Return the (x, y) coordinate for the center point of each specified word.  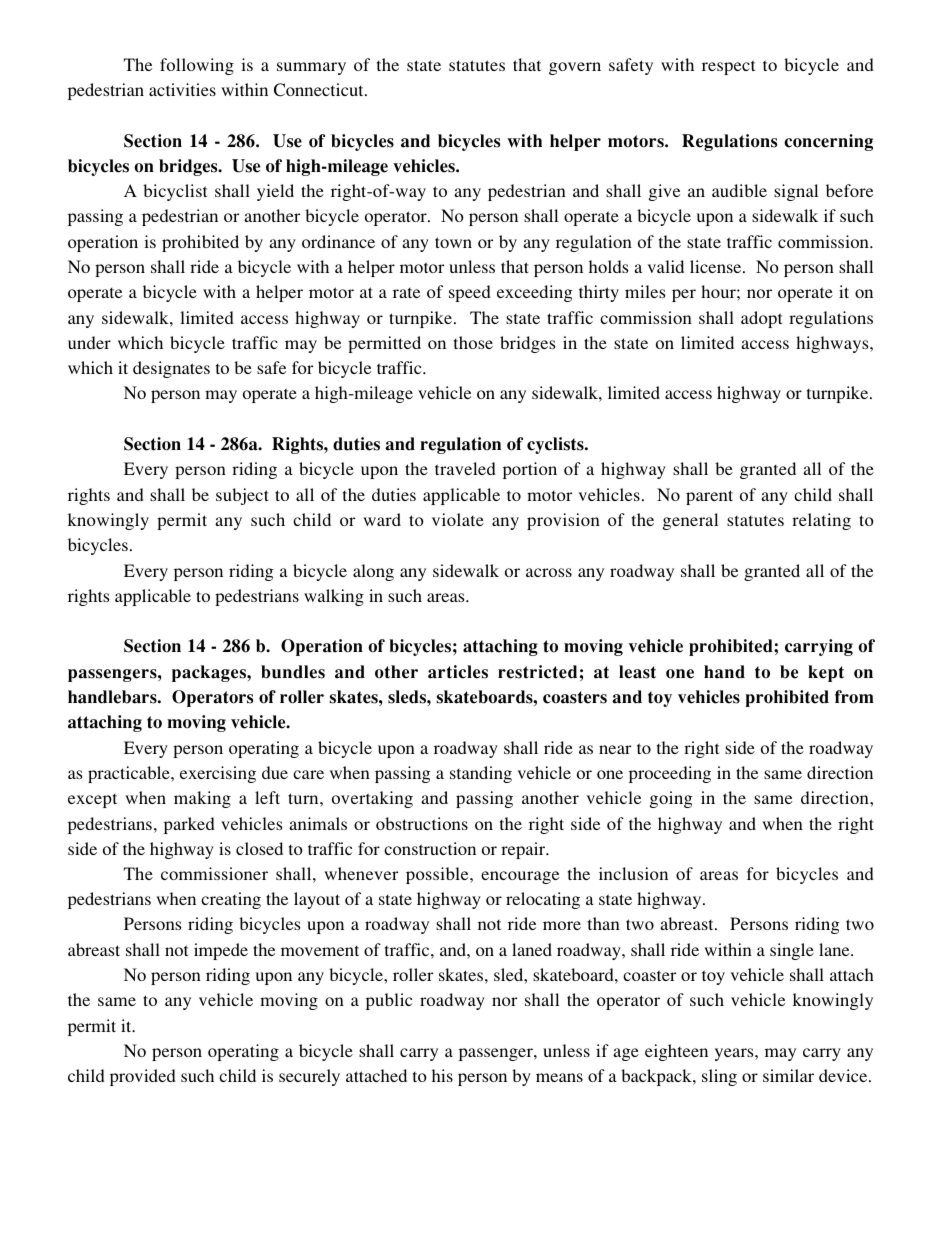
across (549, 572)
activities (182, 89)
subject (242, 496)
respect (728, 67)
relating (821, 521)
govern (575, 68)
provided (143, 1077)
